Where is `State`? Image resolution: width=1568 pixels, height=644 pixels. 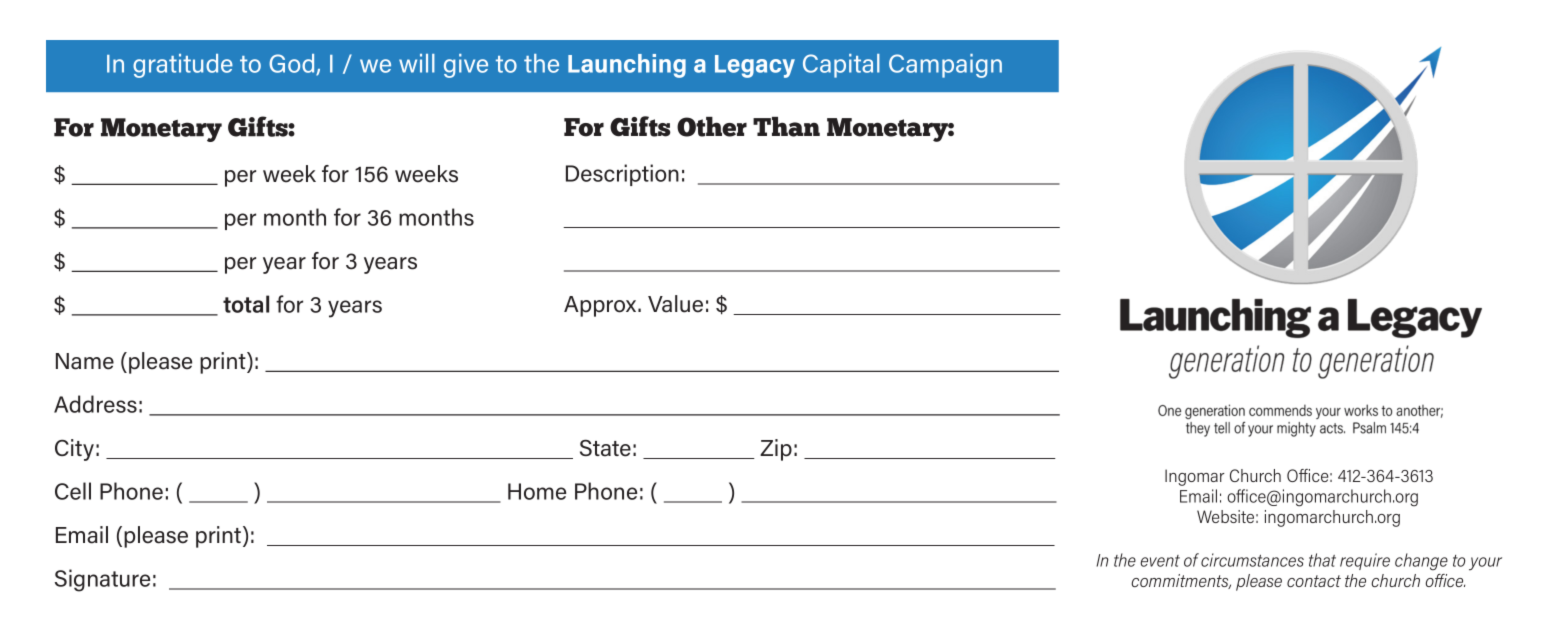
State is located at coordinates (605, 448).
